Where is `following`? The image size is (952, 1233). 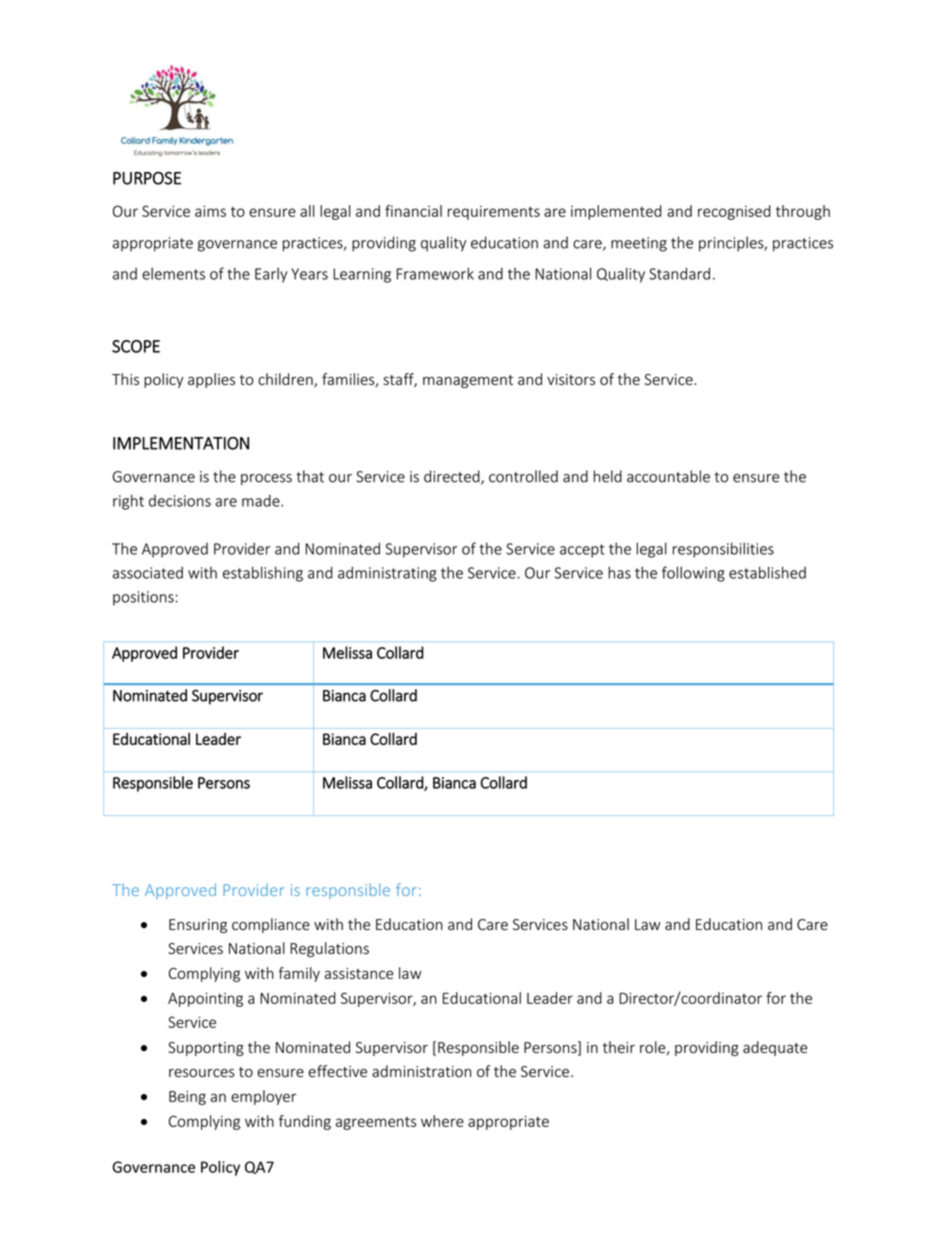 following is located at coordinates (693, 574).
